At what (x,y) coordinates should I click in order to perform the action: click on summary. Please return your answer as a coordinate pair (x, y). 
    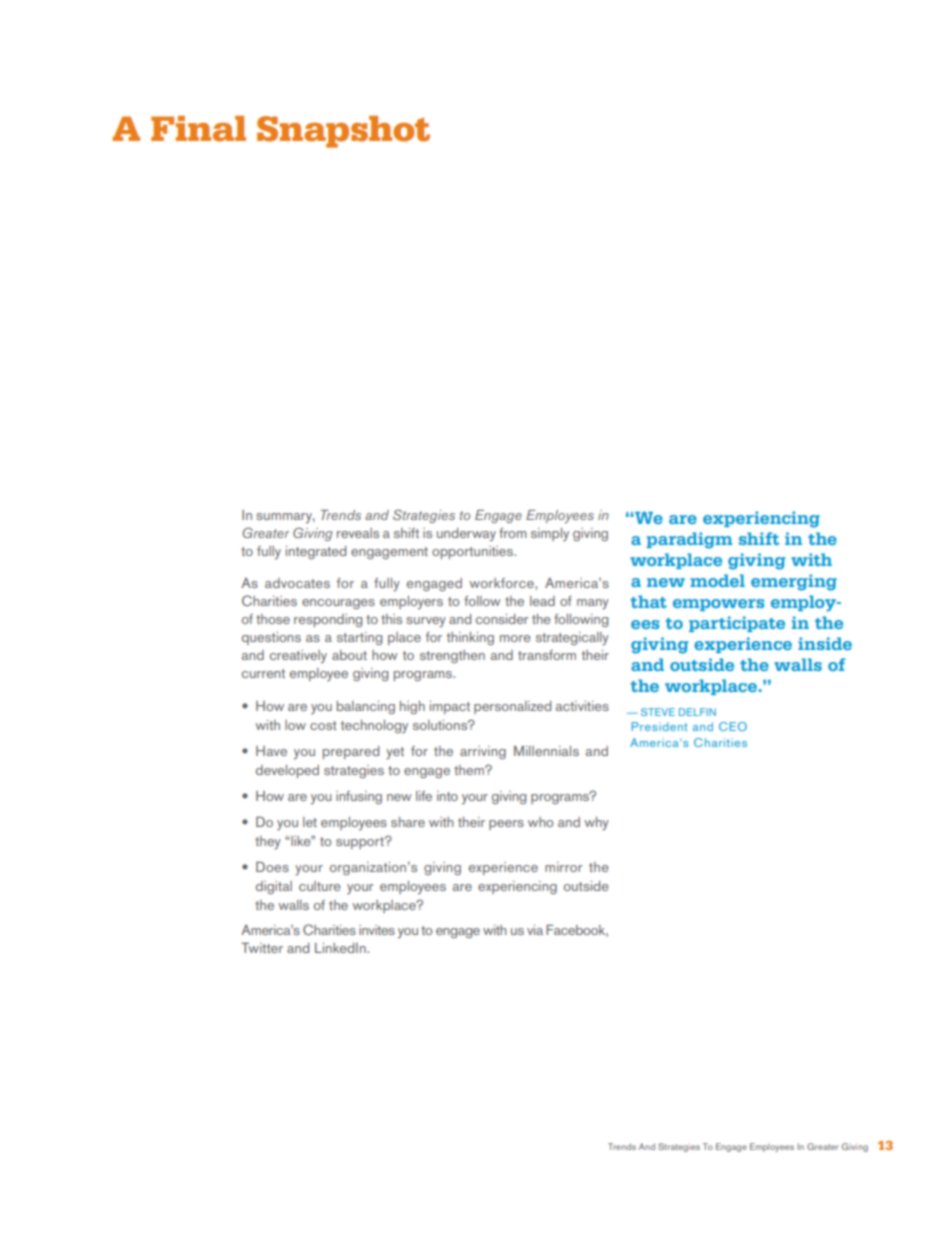
    Looking at the image, I should click on (285, 518).
